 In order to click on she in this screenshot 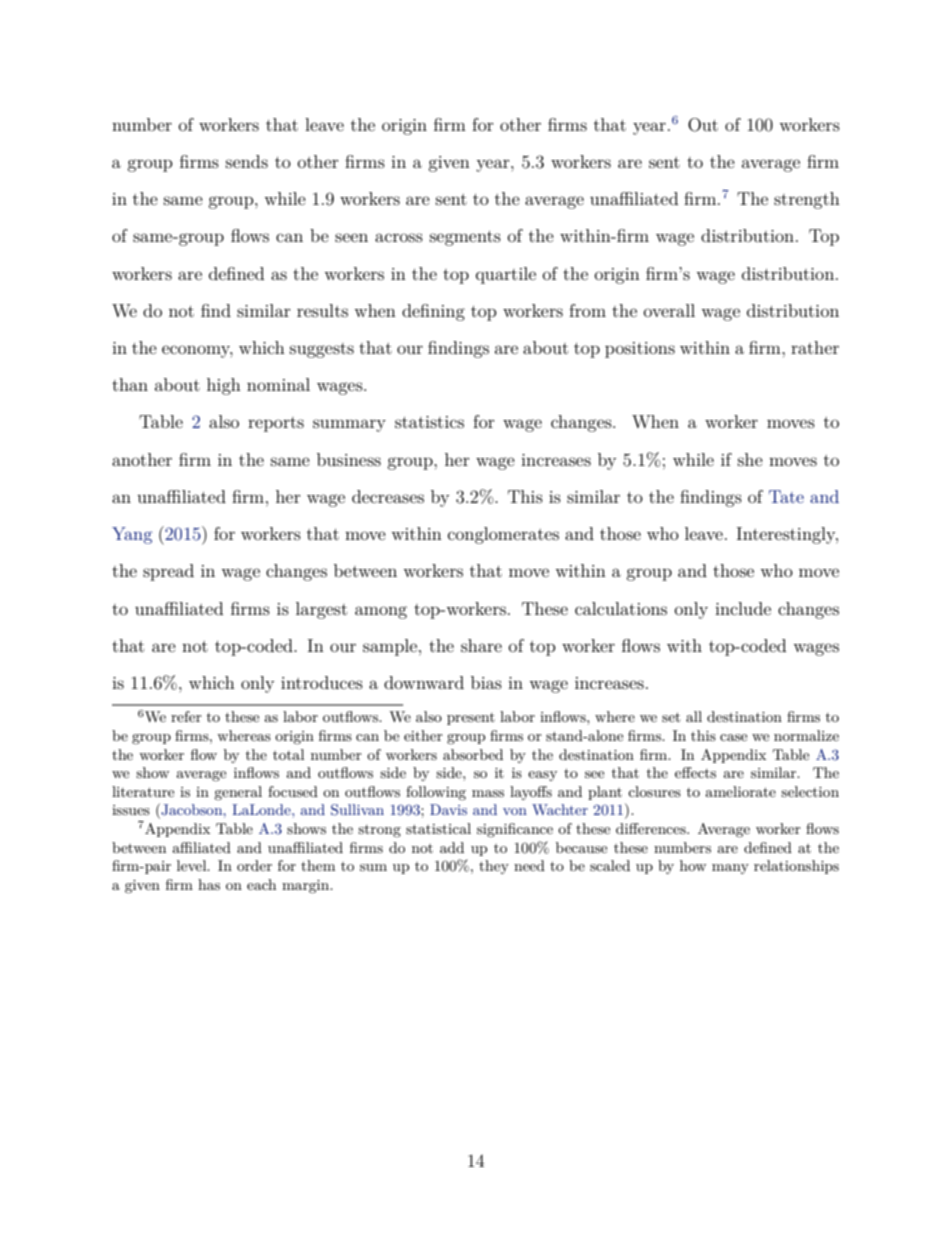, I will do `click(750, 459)`.
